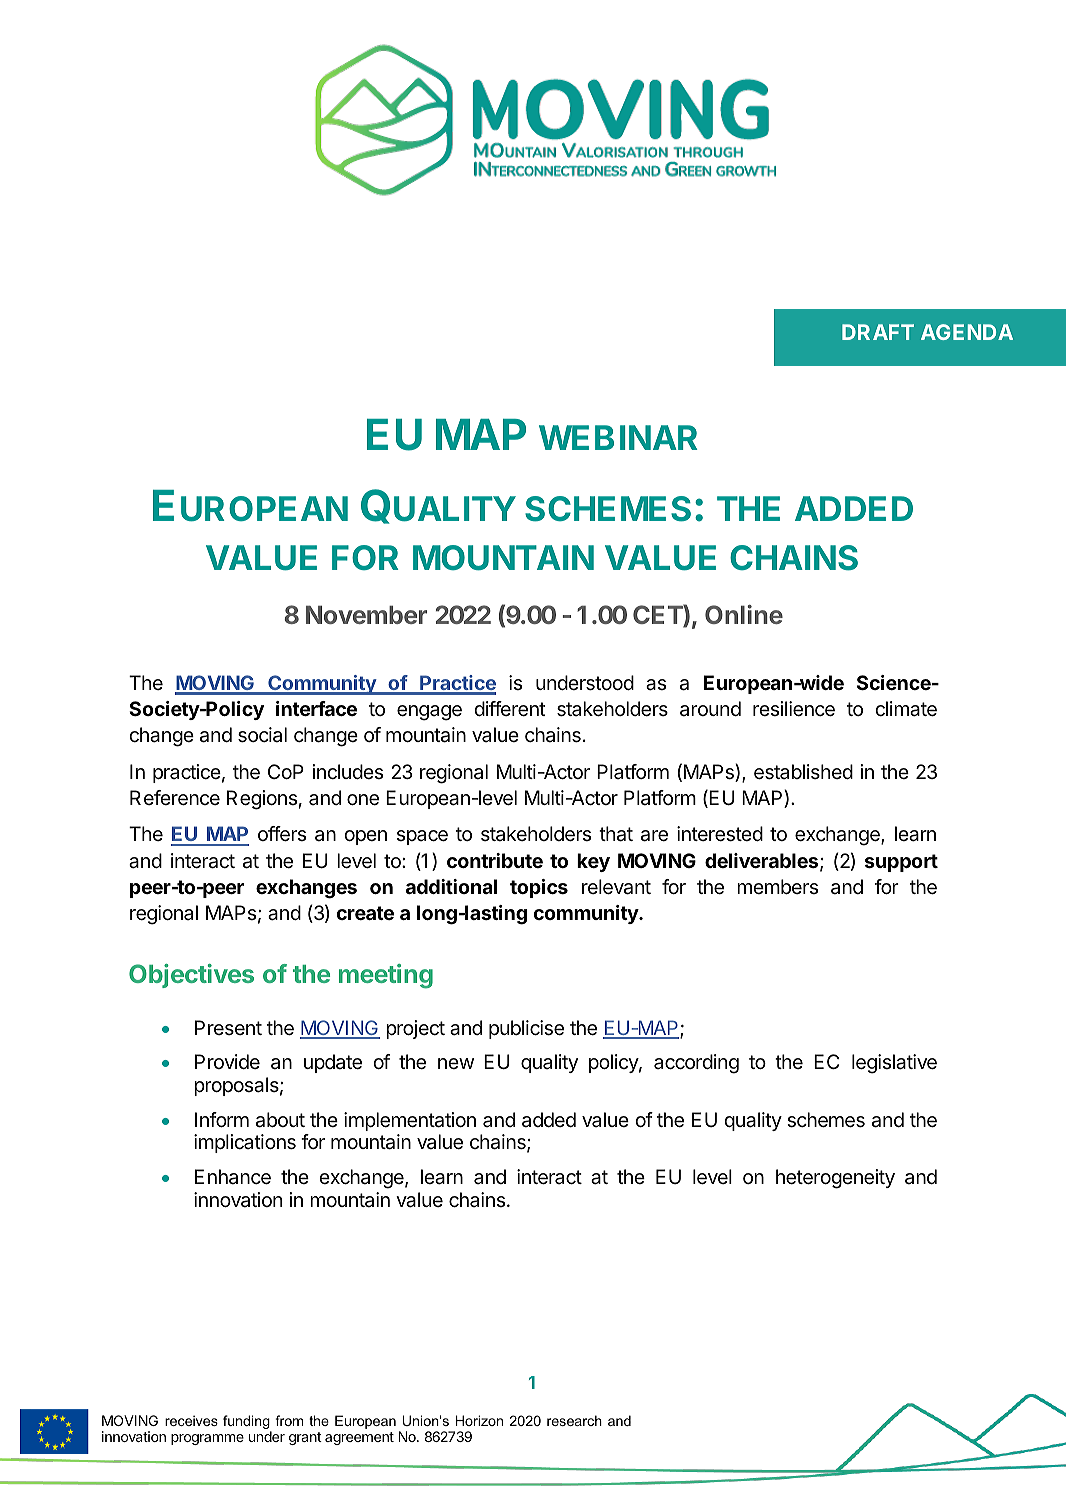 This document has width=1066, height=1508. I want to click on DRAFT, so click(878, 332).
